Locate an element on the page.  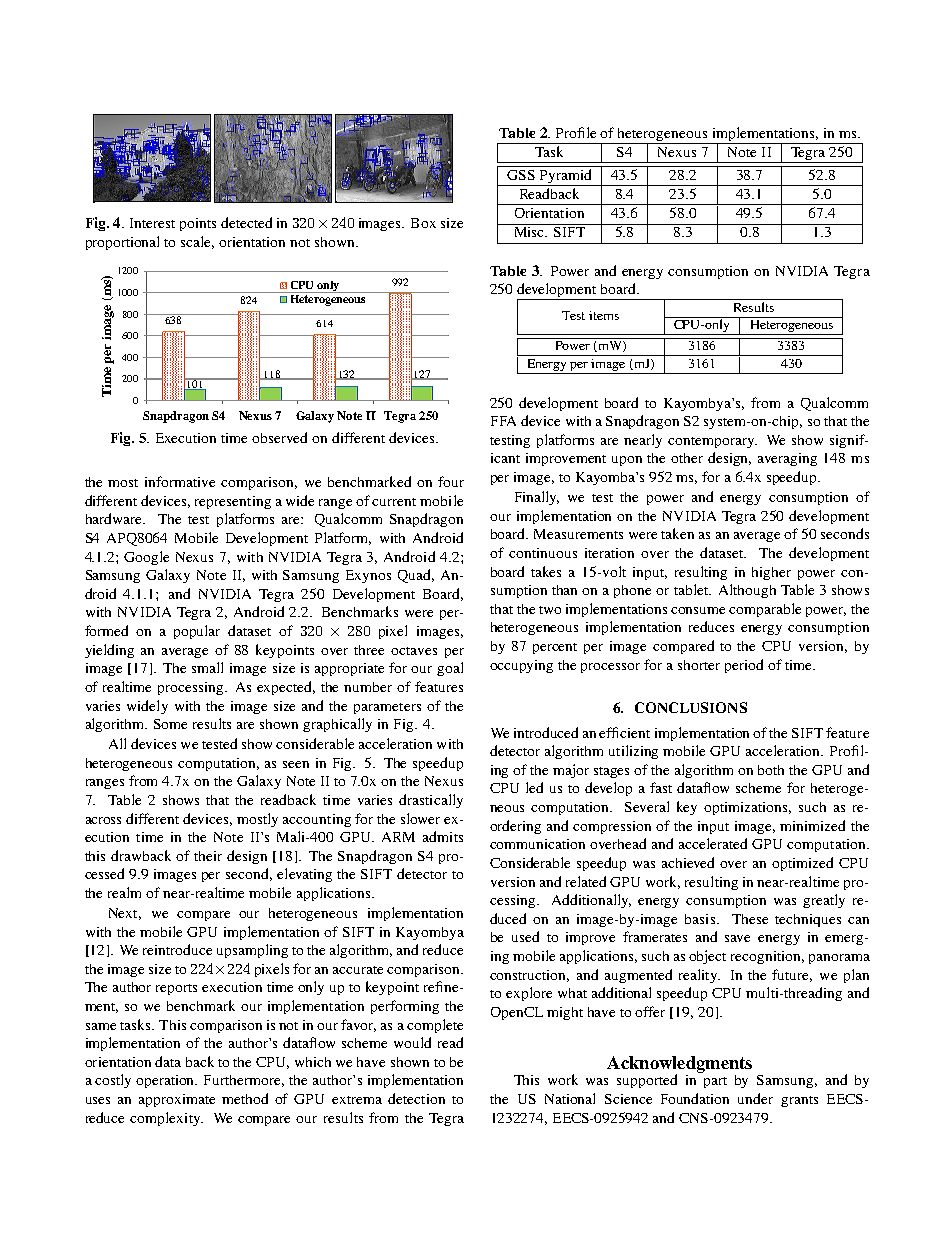
Box is located at coordinates (423, 223).
